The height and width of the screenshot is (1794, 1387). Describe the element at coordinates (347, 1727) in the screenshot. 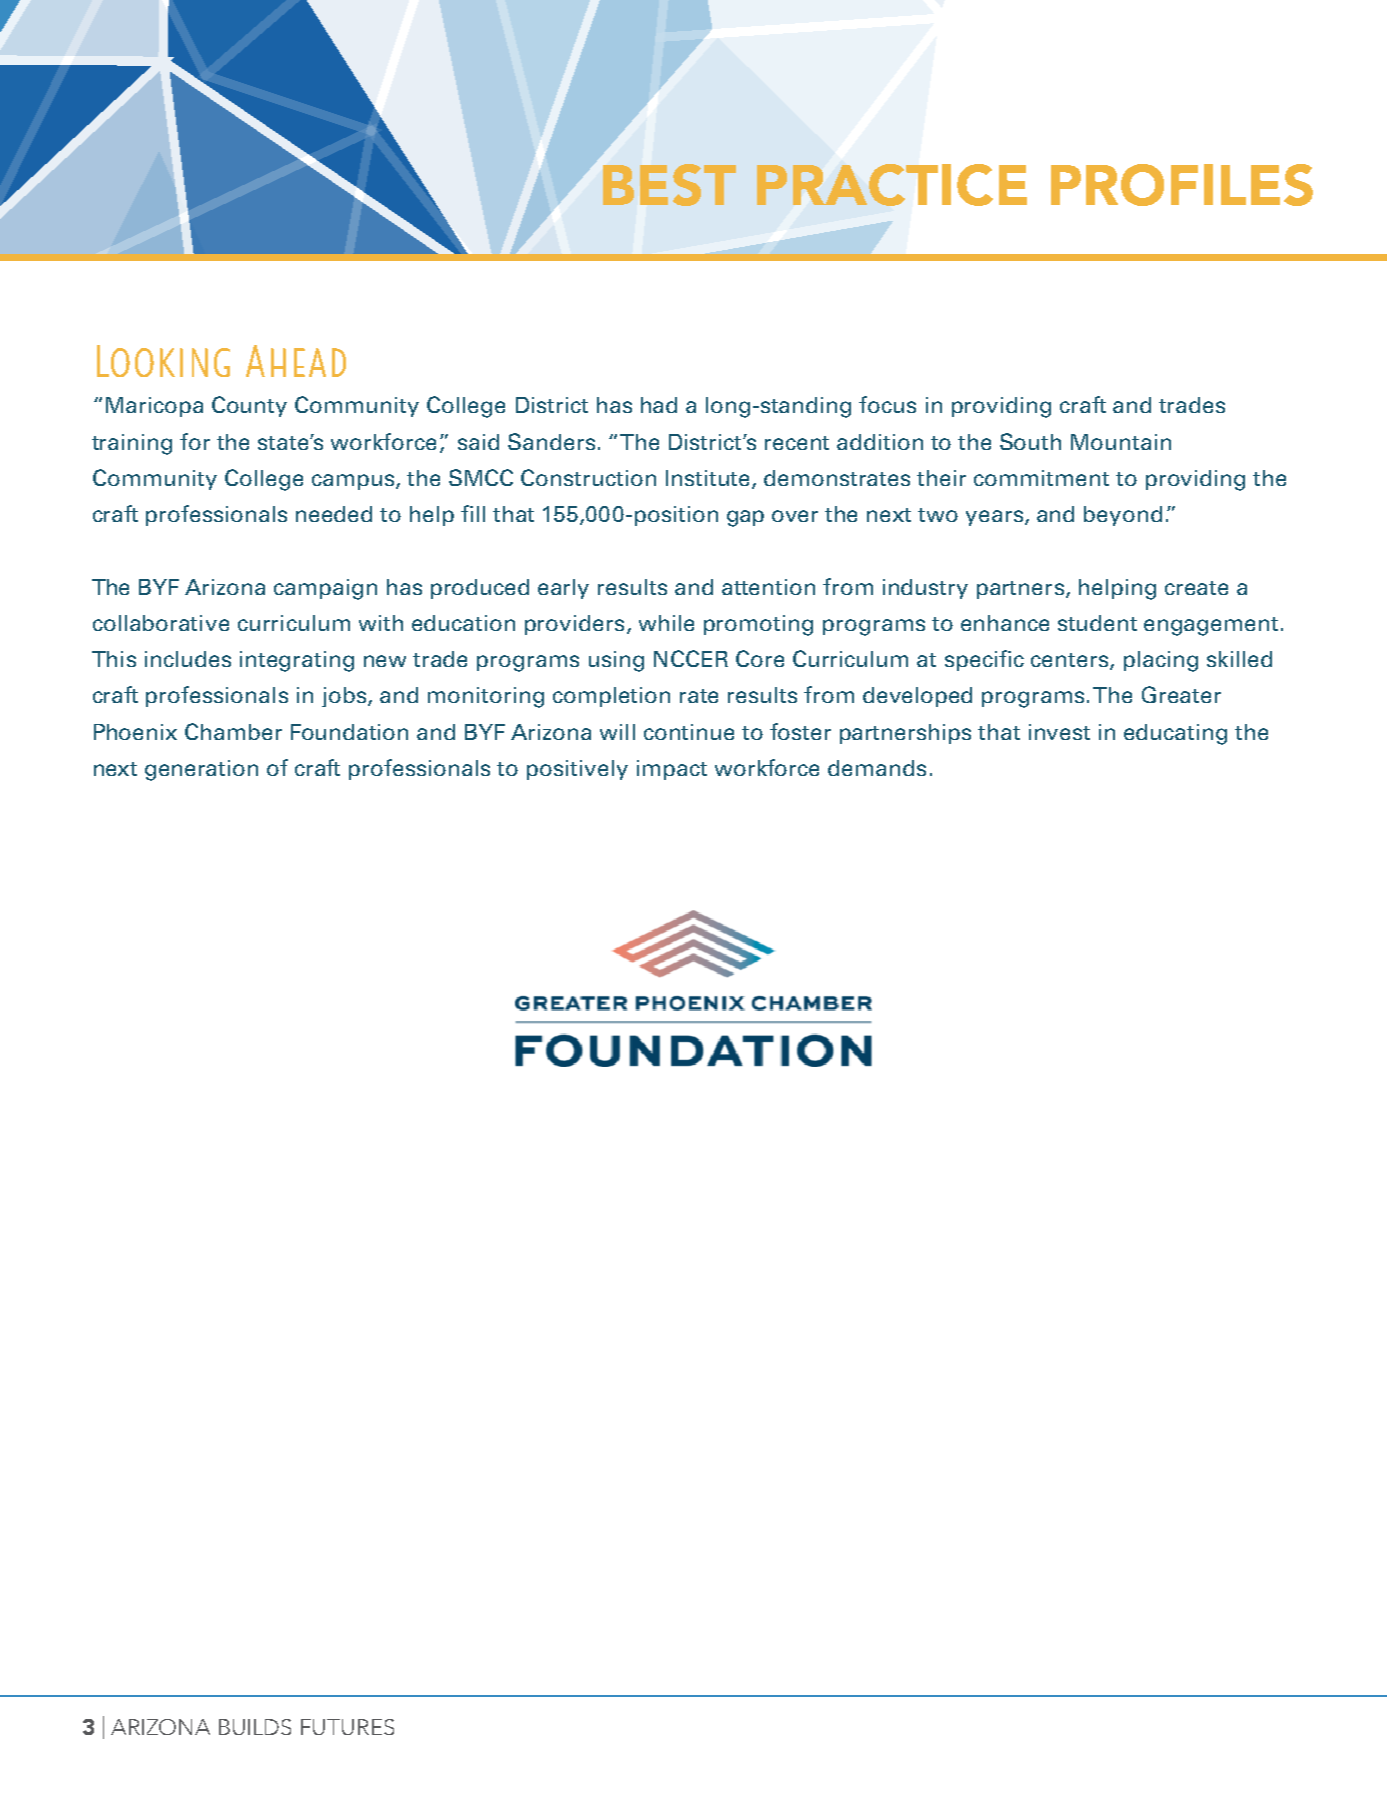

I see `FUTURES` at that location.
